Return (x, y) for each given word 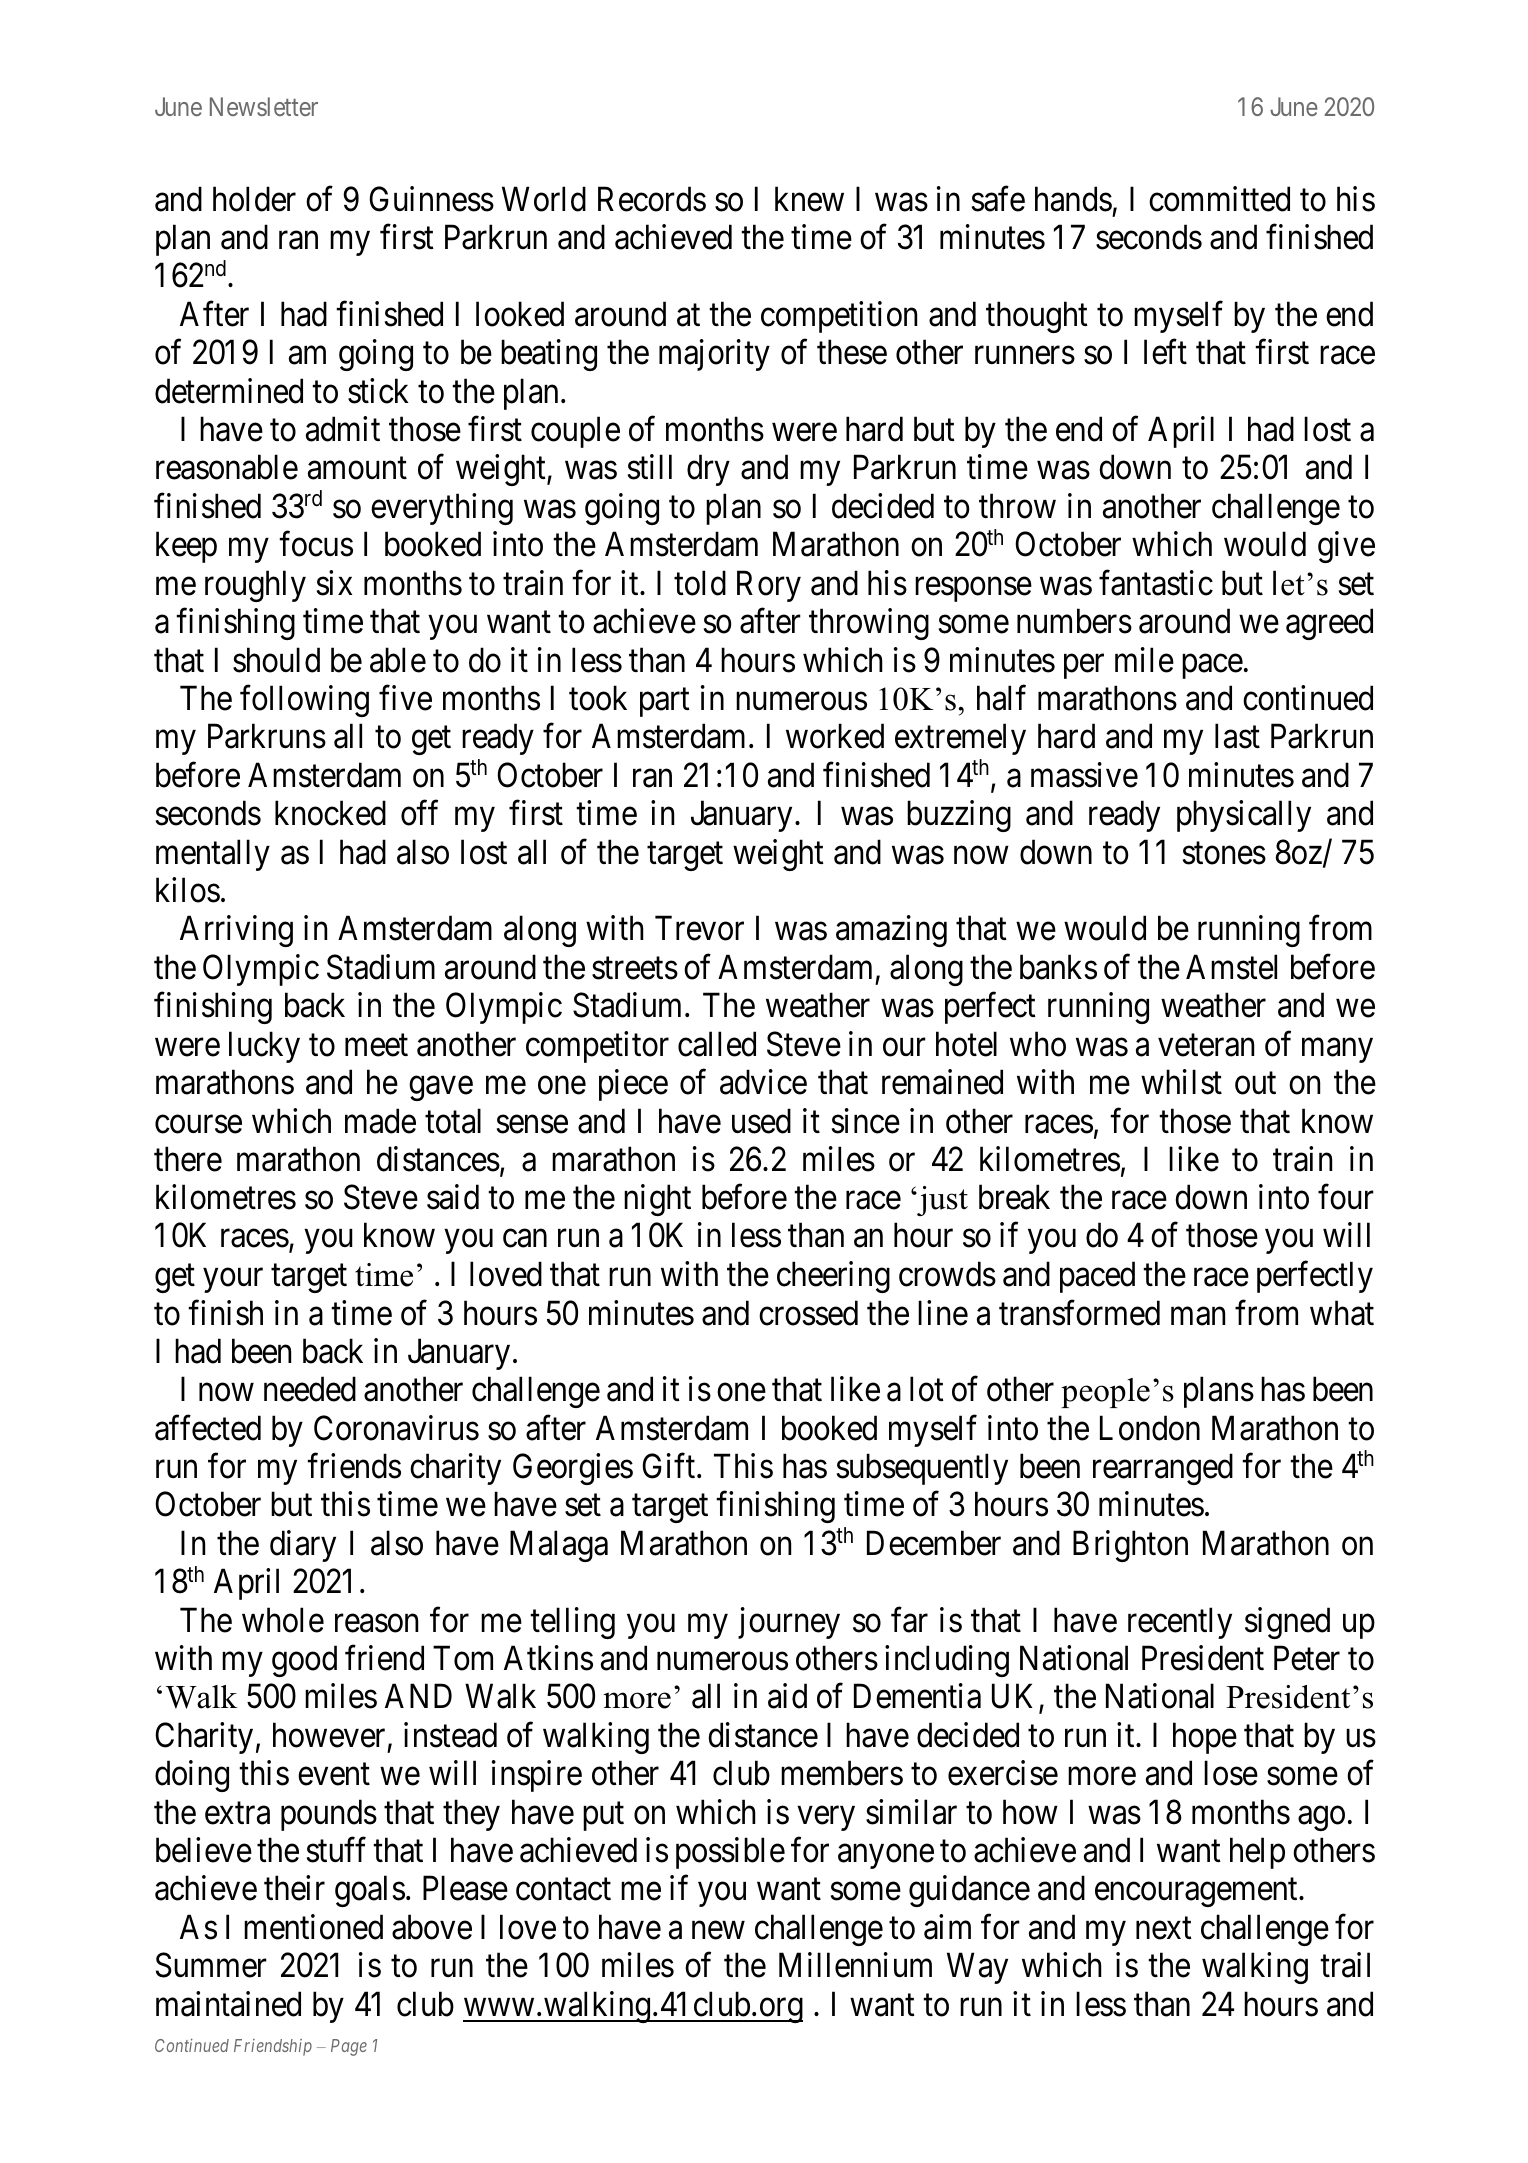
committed (1219, 199)
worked (835, 736)
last (1237, 736)
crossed (808, 1313)
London (1150, 1428)
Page (349, 2047)
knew (809, 199)
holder (254, 199)
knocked (330, 813)
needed (310, 1389)
